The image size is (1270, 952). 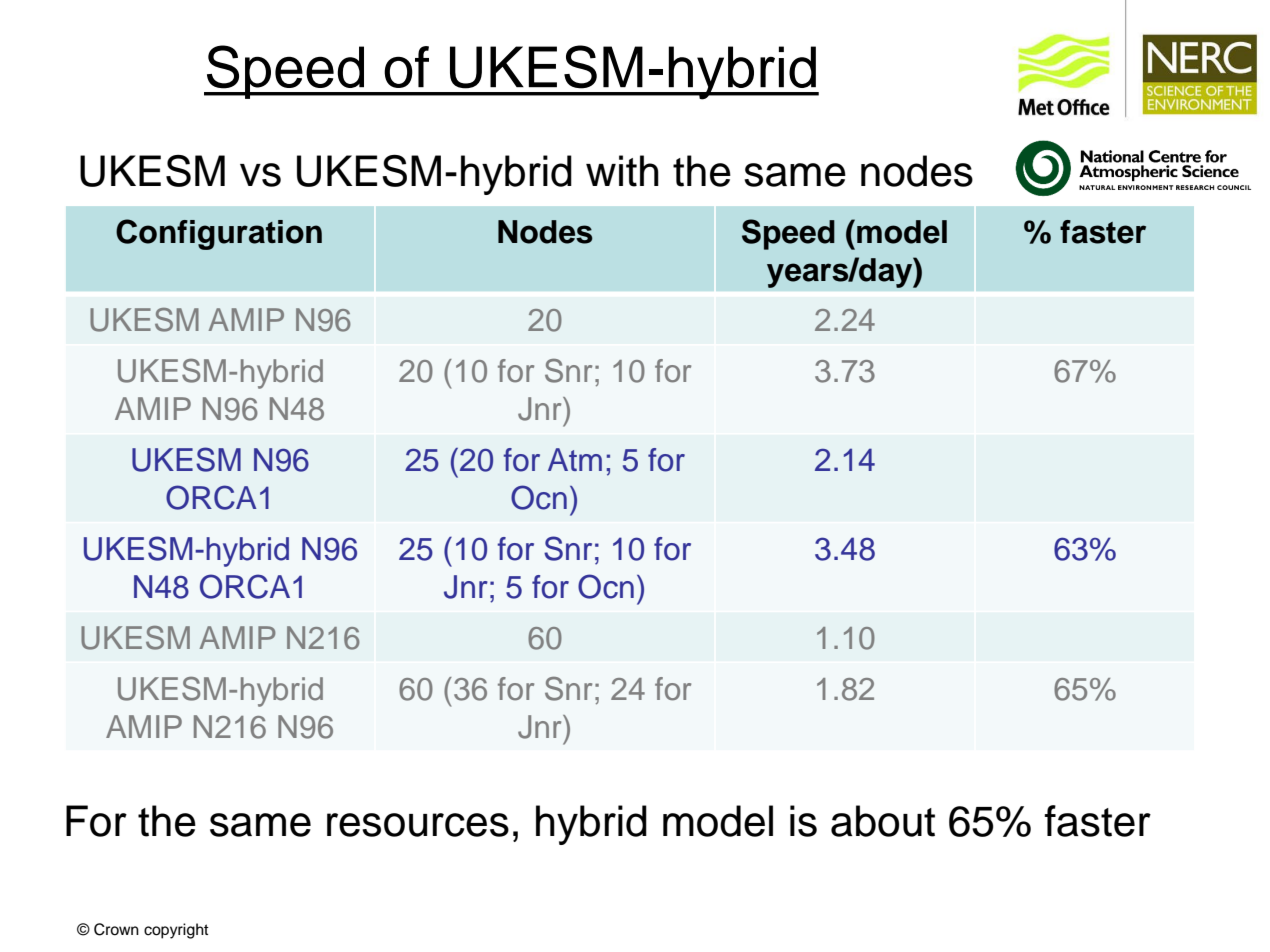 I want to click on Atm, so click(x=575, y=459).
